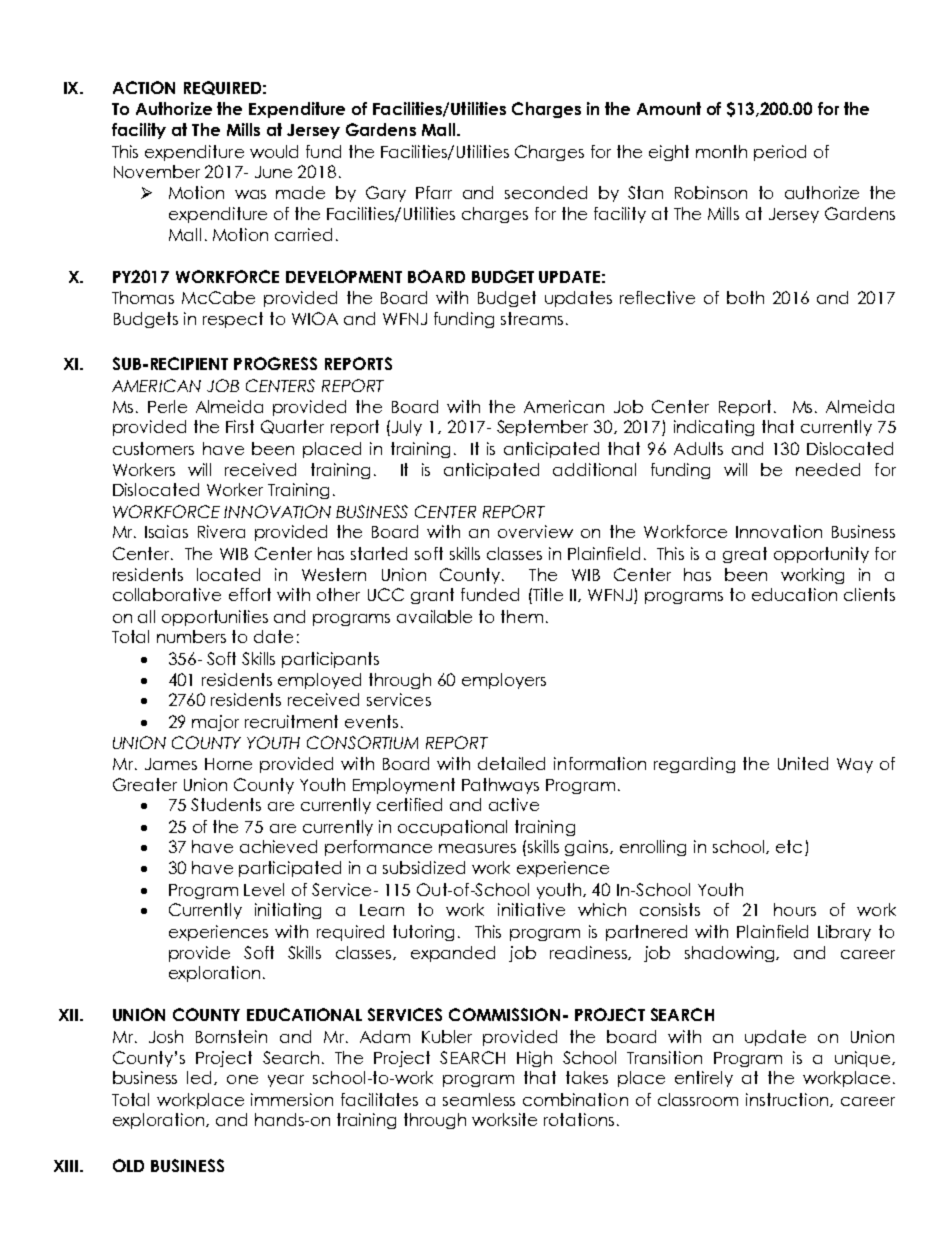  What do you see at coordinates (780, 153) in the screenshot?
I see `period` at bounding box center [780, 153].
